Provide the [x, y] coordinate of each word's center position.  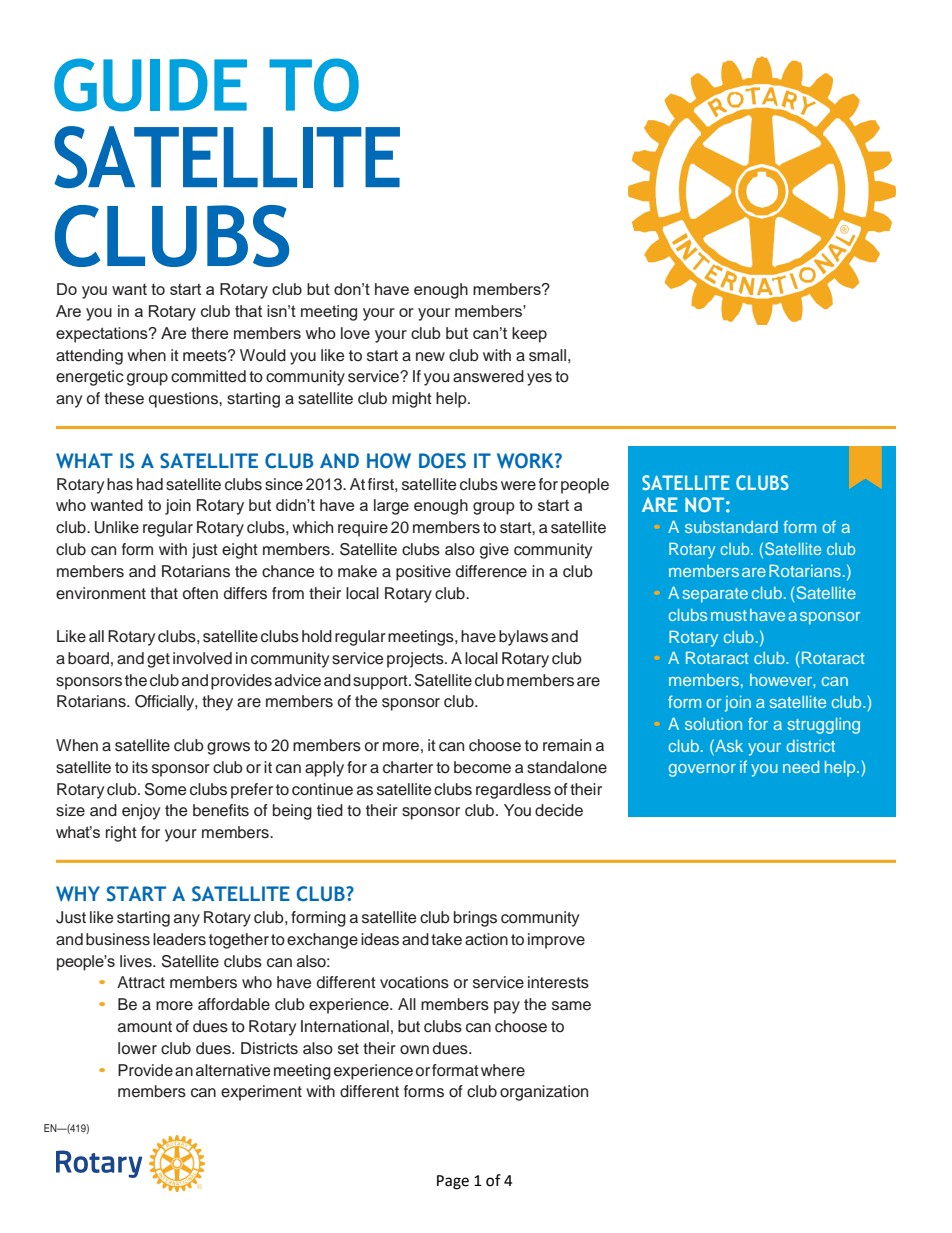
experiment [261, 1093]
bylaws [523, 638]
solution [713, 724]
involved [202, 658]
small [547, 355]
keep [529, 335]
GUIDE [150, 85]
